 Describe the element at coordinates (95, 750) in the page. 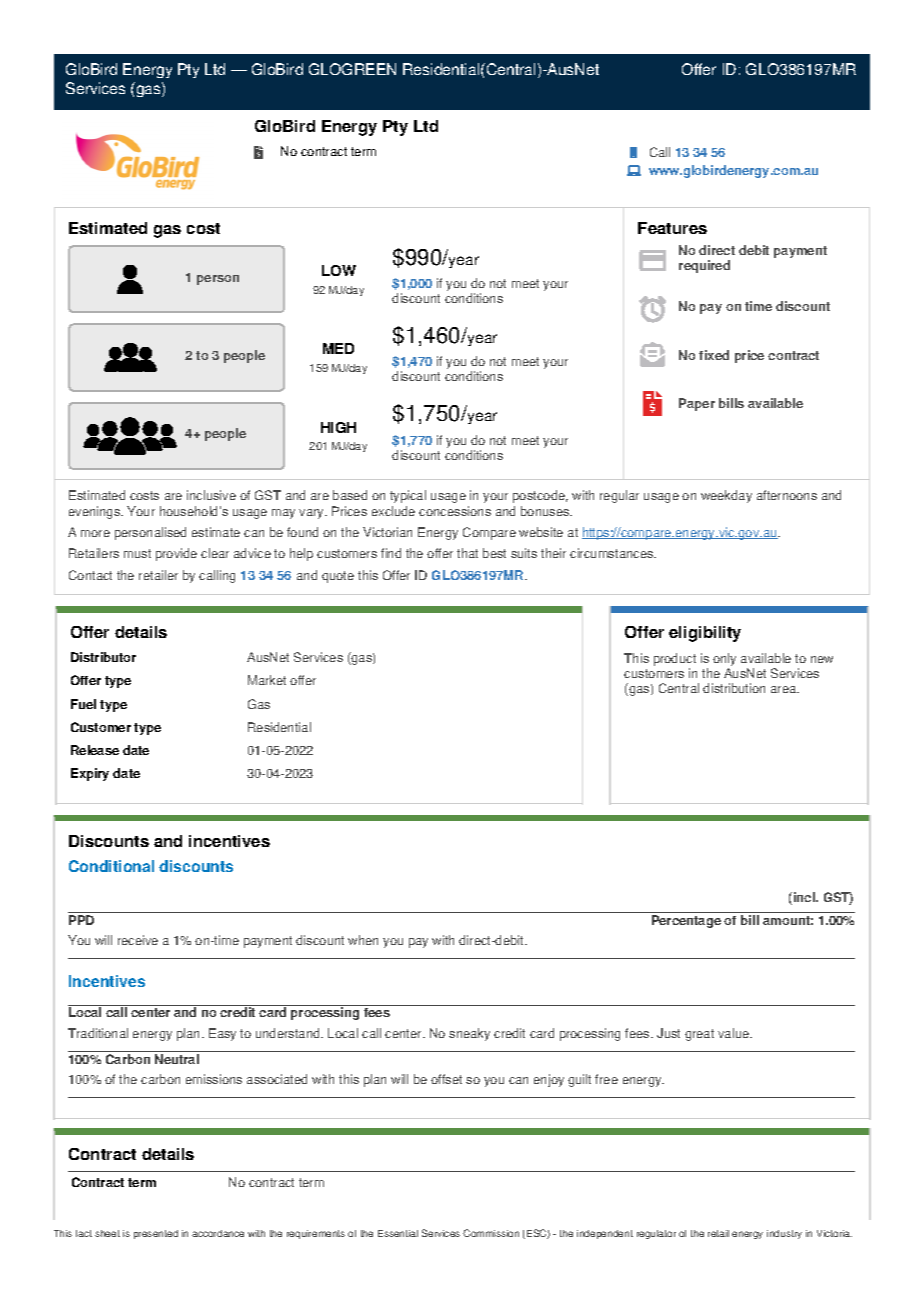

I see `Release` at that location.
